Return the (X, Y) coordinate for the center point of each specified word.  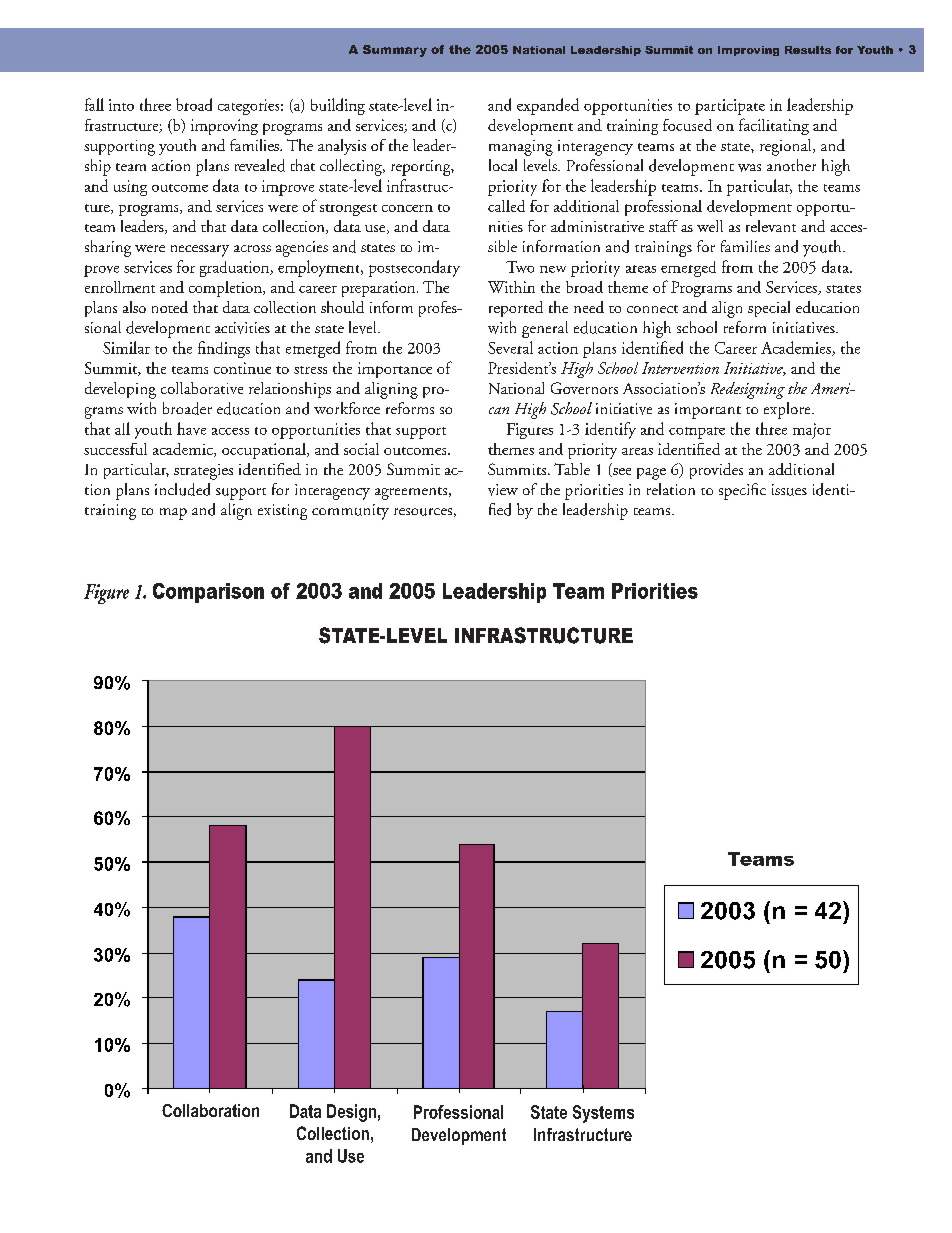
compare (697, 433)
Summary (395, 51)
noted (170, 307)
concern (407, 208)
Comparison (208, 593)
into (121, 105)
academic (184, 450)
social (361, 449)
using (130, 188)
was (749, 168)
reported (516, 309)
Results (808, 50)
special (769, 309)
